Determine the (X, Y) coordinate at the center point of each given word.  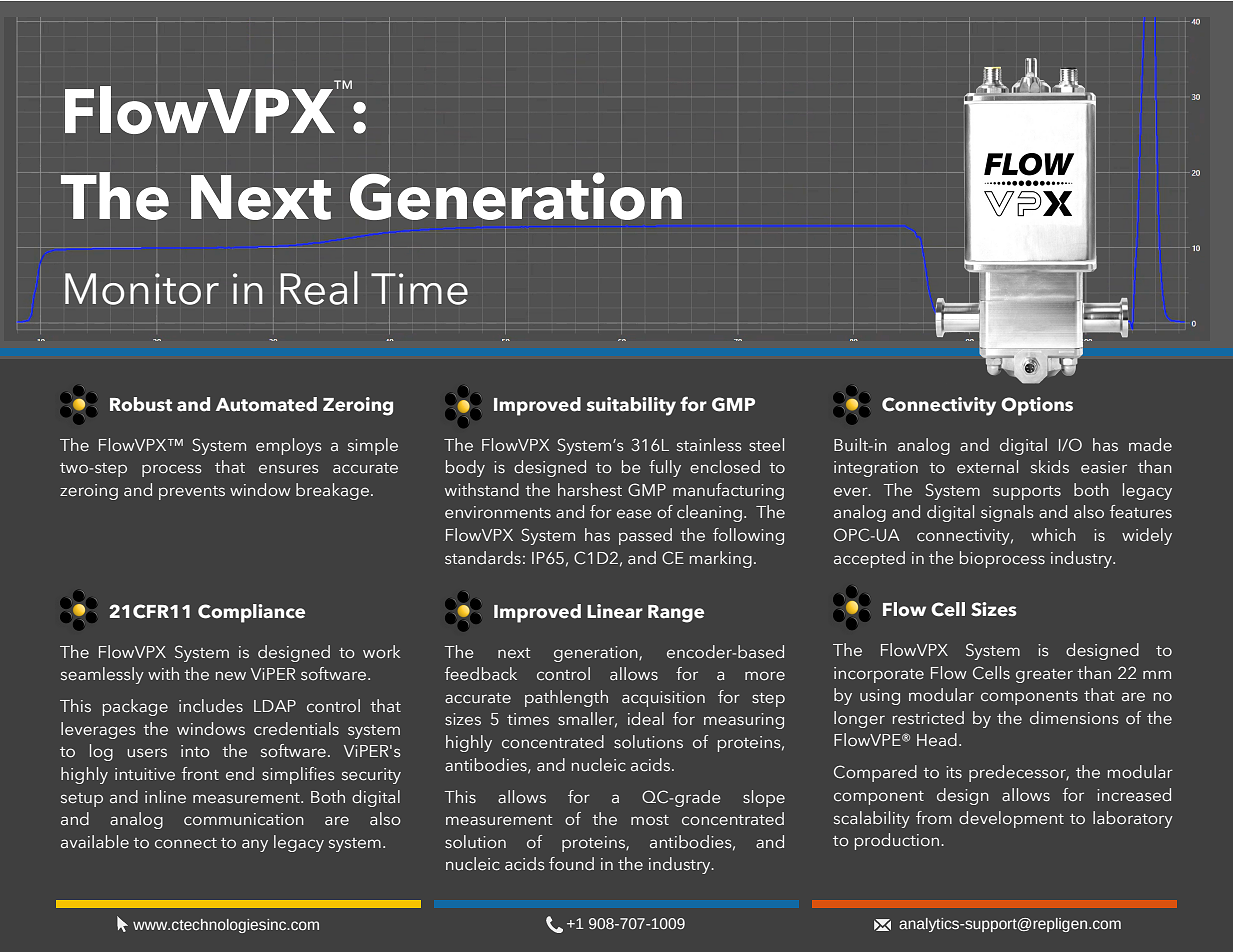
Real (319, 288)
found (571, 864)
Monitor (142, 289)
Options (1037, 406)
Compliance (251, 613)
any (255, 845)
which (1053, 534)
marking (721, 559)
